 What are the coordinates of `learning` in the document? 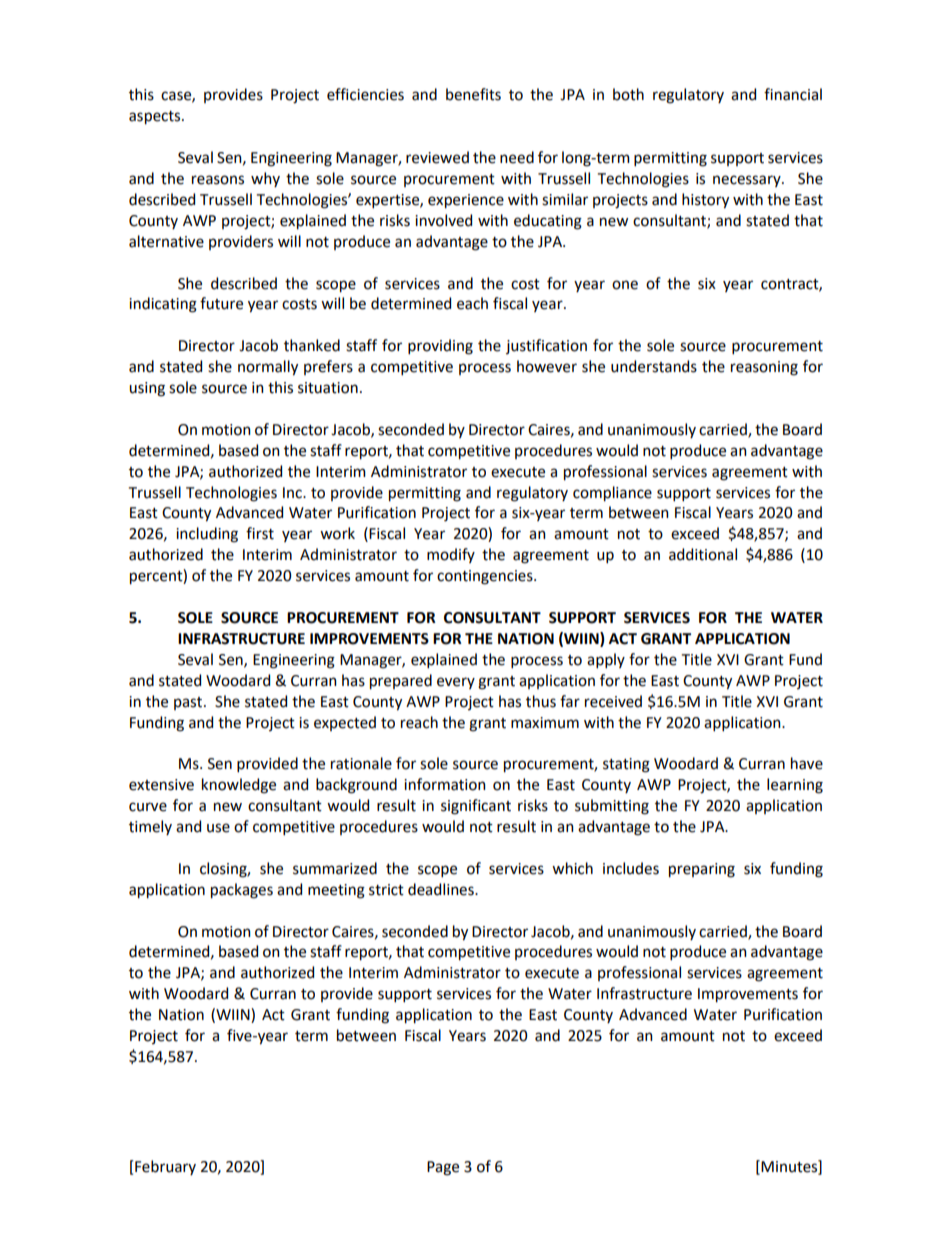 It's located at (795, 786).
